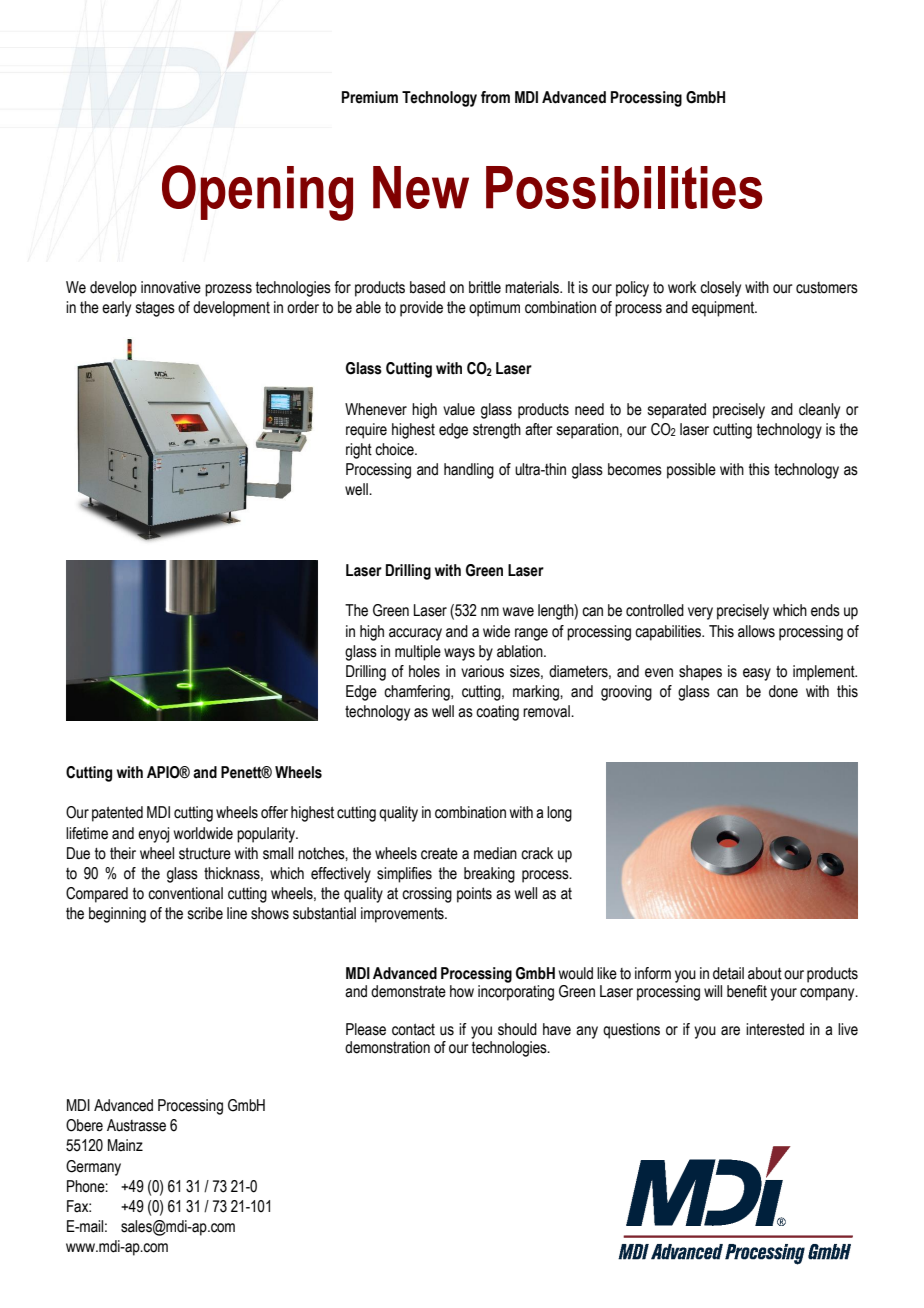 The height and width of the image is (1308, 924). What do you see at coordinates (474, 895) in the image?
I see `points` at bounding box center [474, 895].
